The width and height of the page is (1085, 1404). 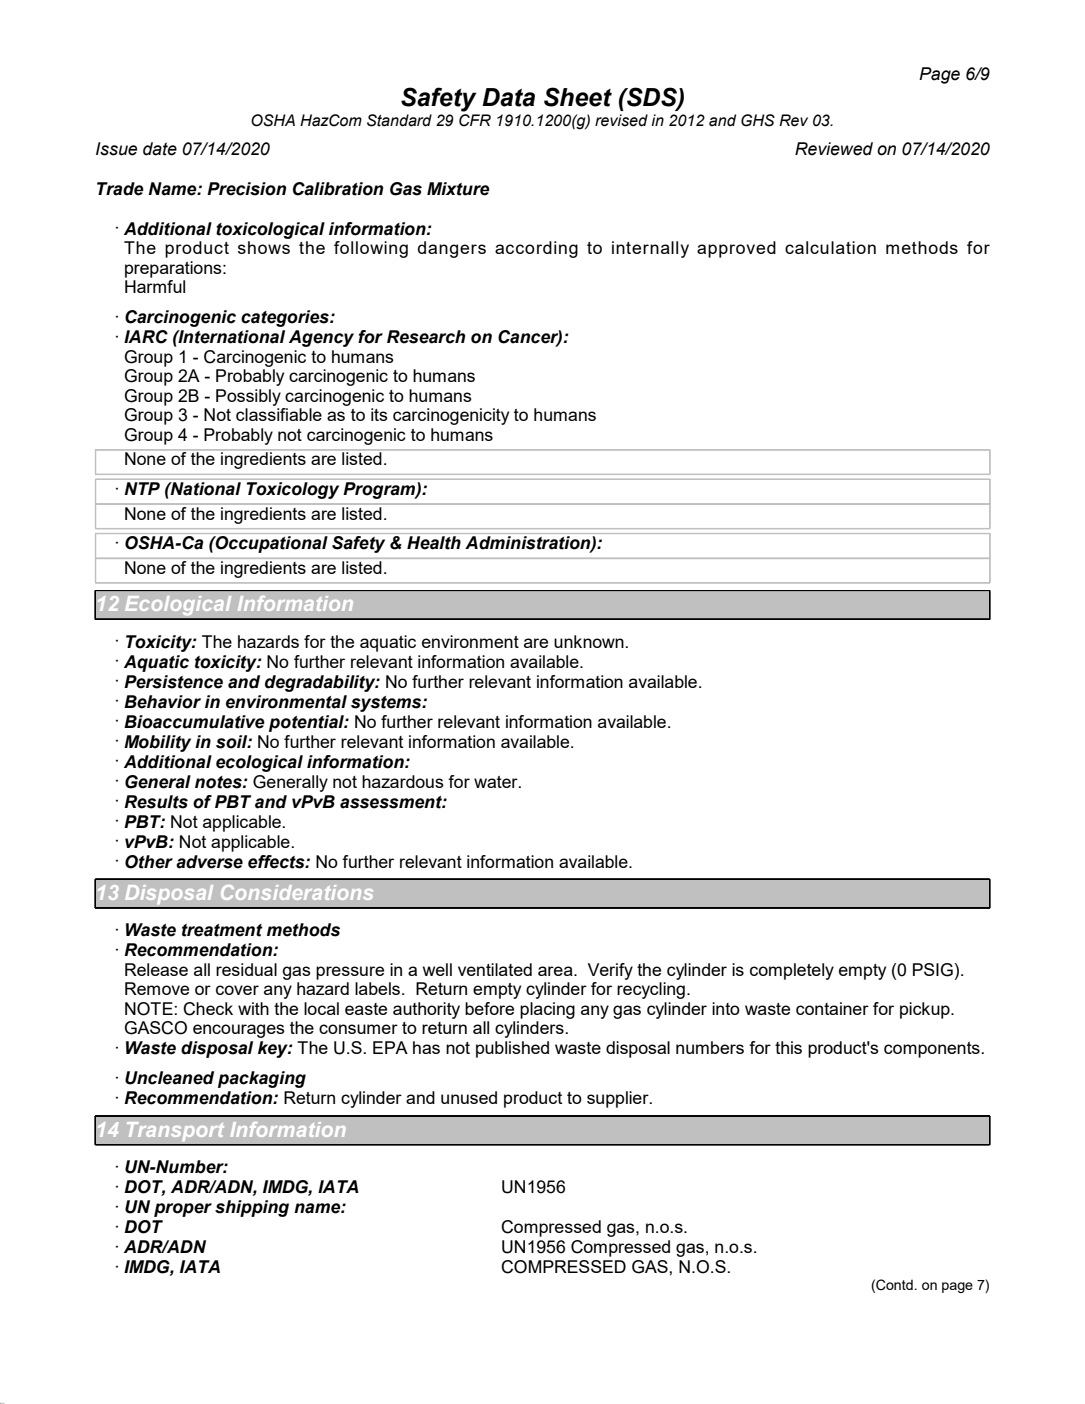 What do you see at coordinates (469, 1097) in the page?
I see `unused` at bounding box center [469, 1097].
